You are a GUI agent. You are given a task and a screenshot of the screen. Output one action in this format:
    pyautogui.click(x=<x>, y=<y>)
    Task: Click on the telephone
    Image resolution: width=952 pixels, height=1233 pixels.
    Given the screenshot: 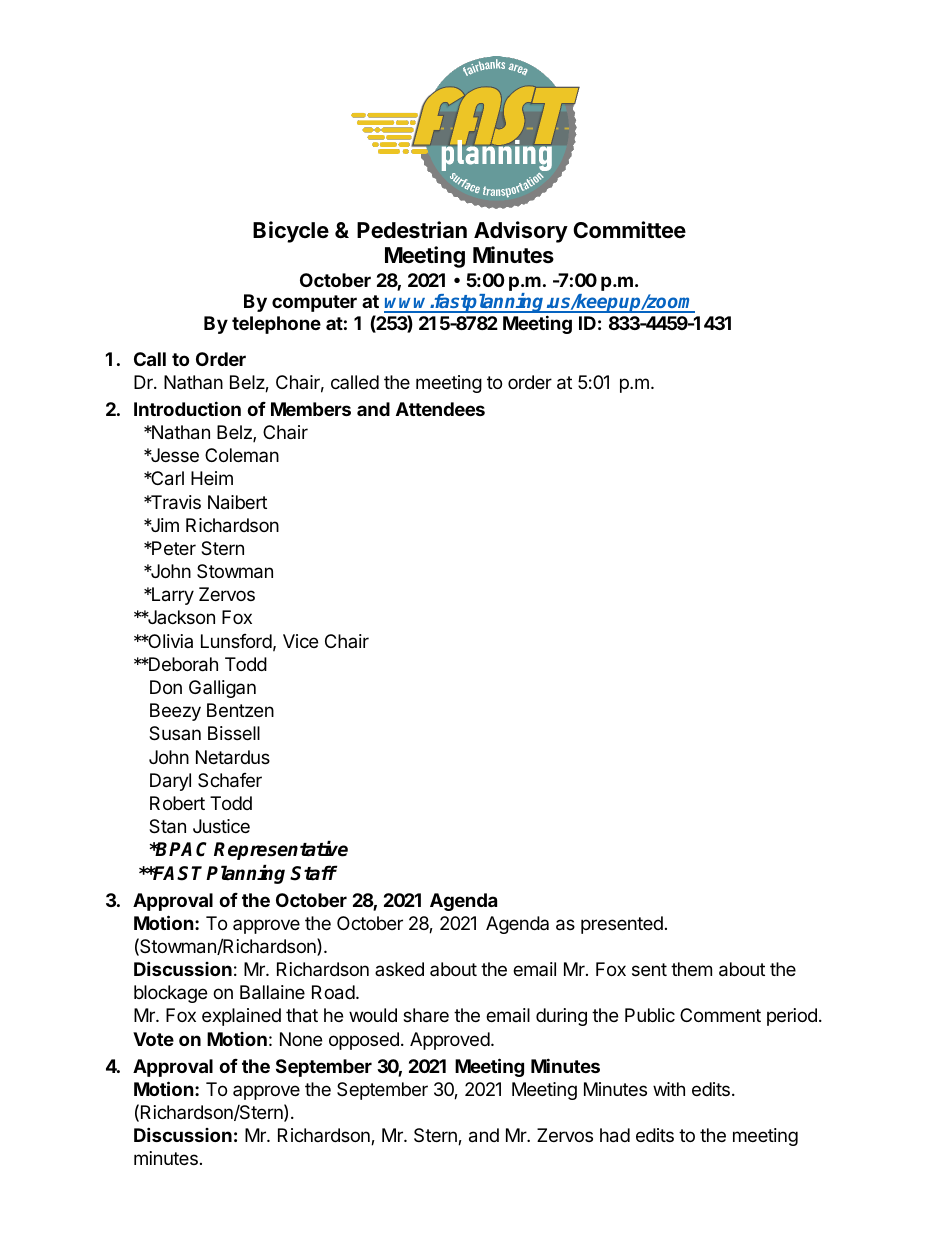 What is the action you would take?
    pyautogui.click(x=276, y=325)
